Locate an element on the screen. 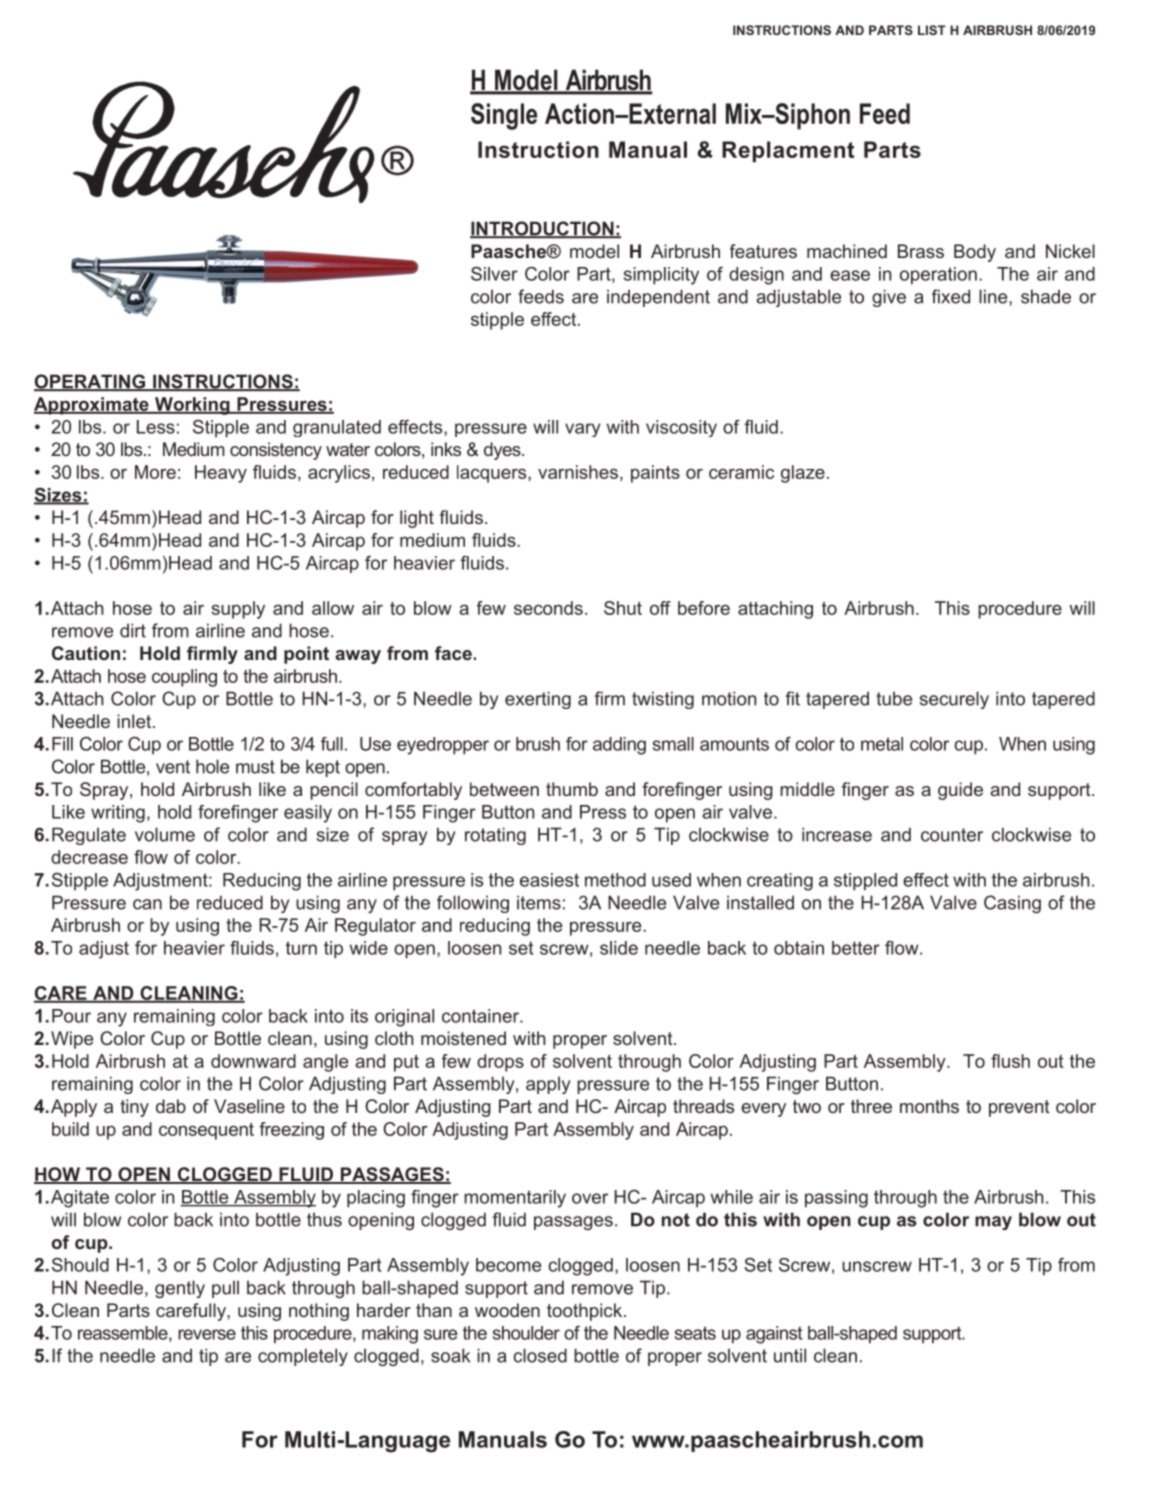 The width and height of the screenshot is (1155, 1495). coupling is located at coordinates (184, 678).
